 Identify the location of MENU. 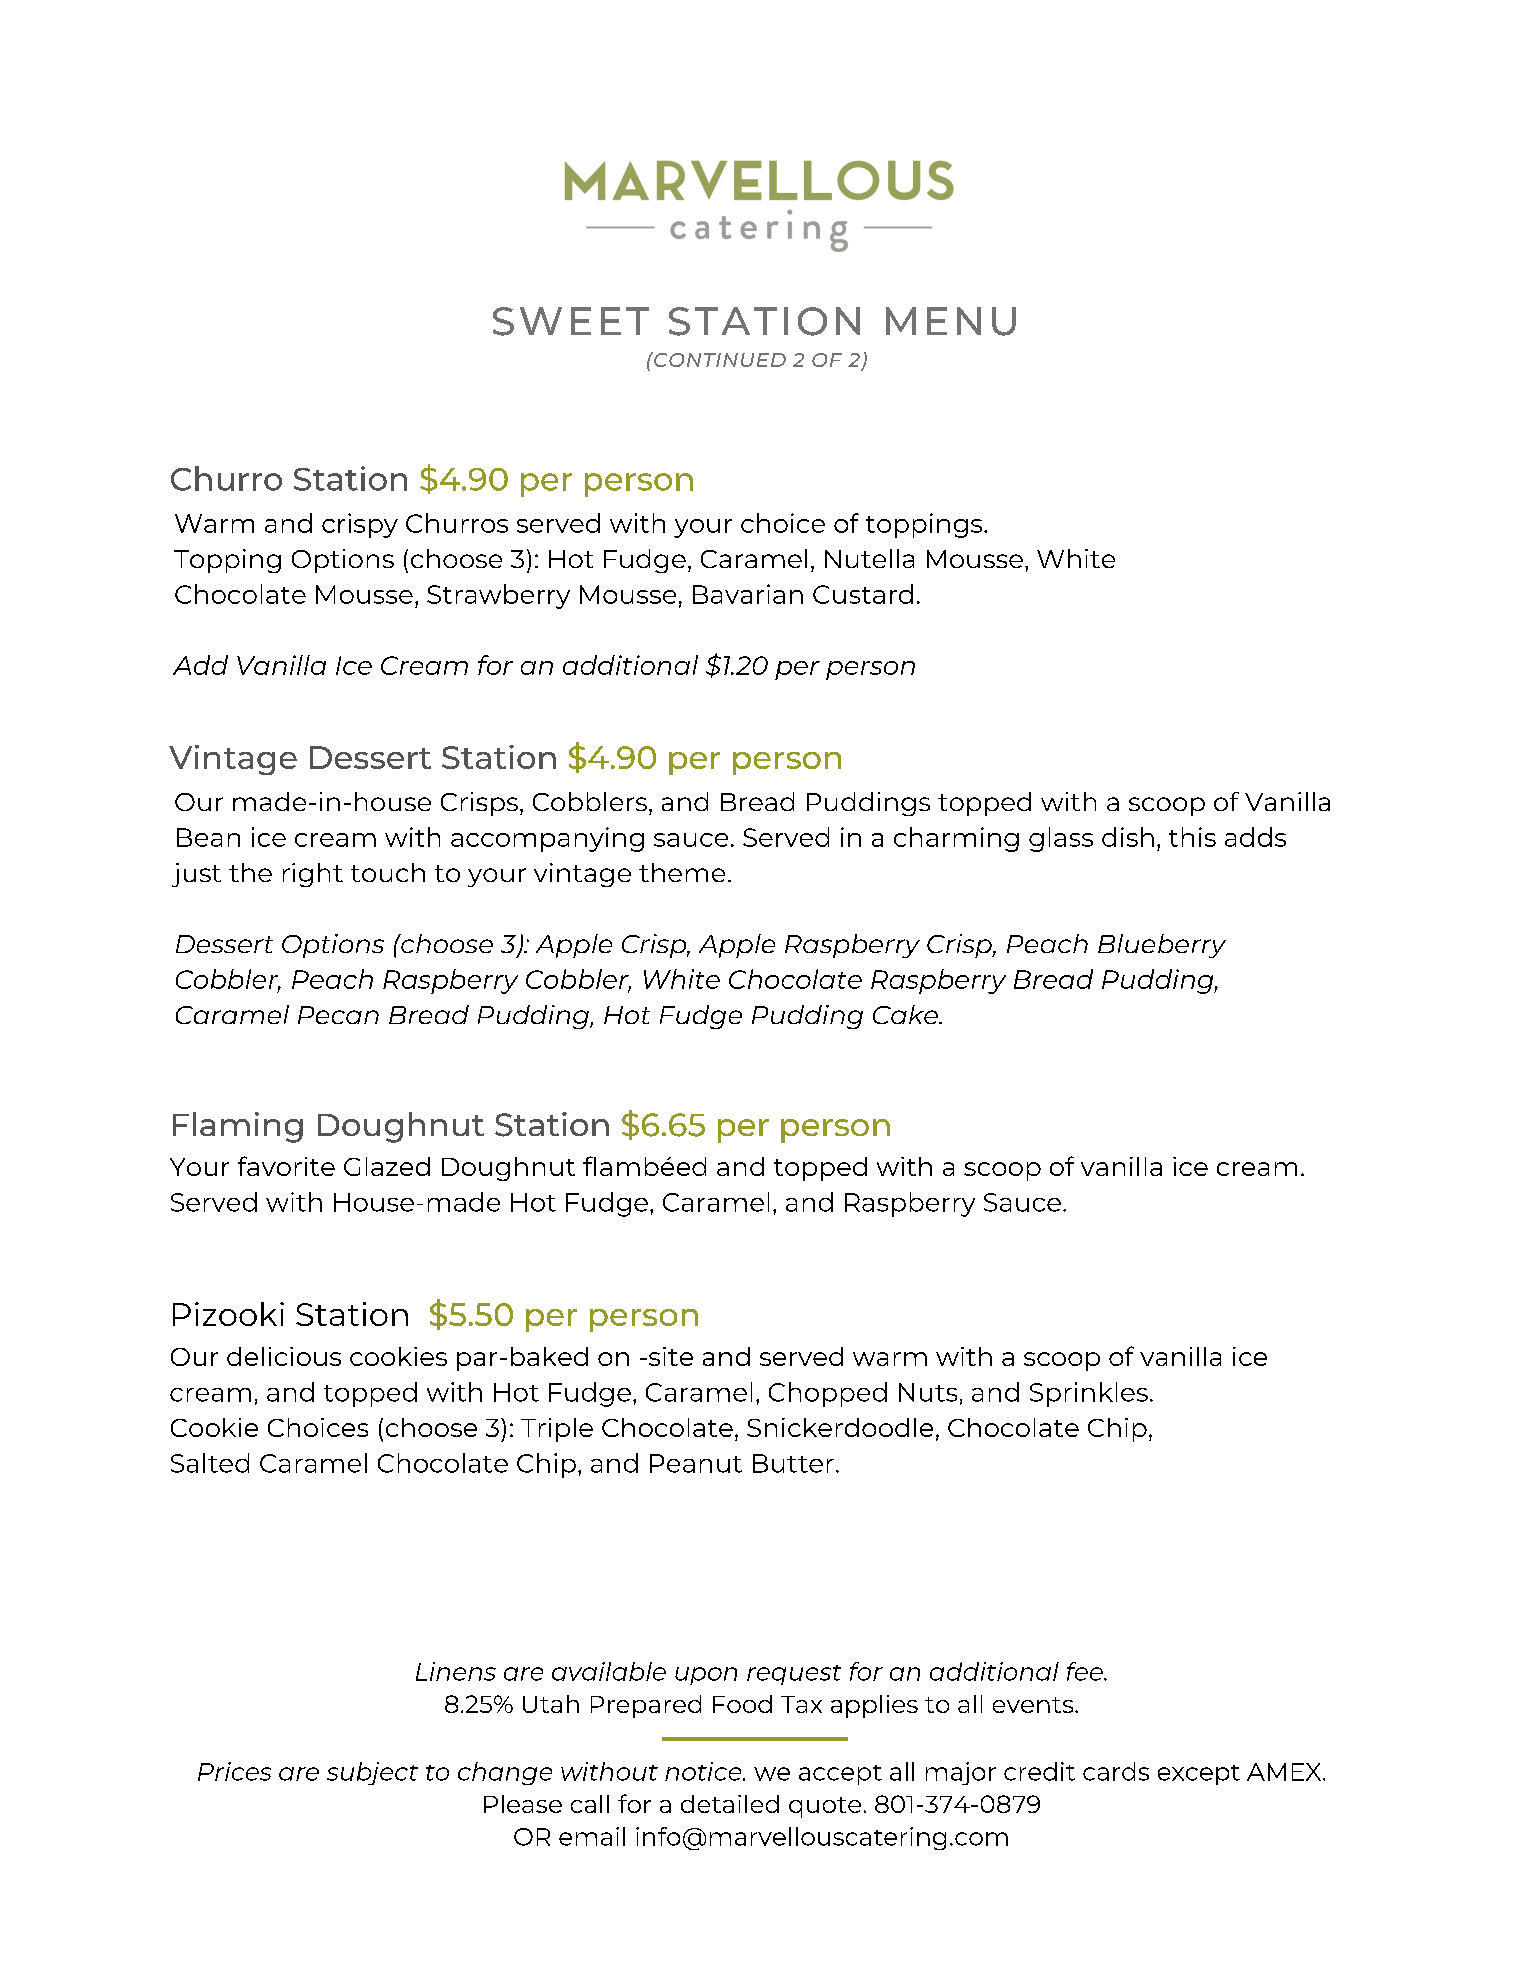
(951, 321).
